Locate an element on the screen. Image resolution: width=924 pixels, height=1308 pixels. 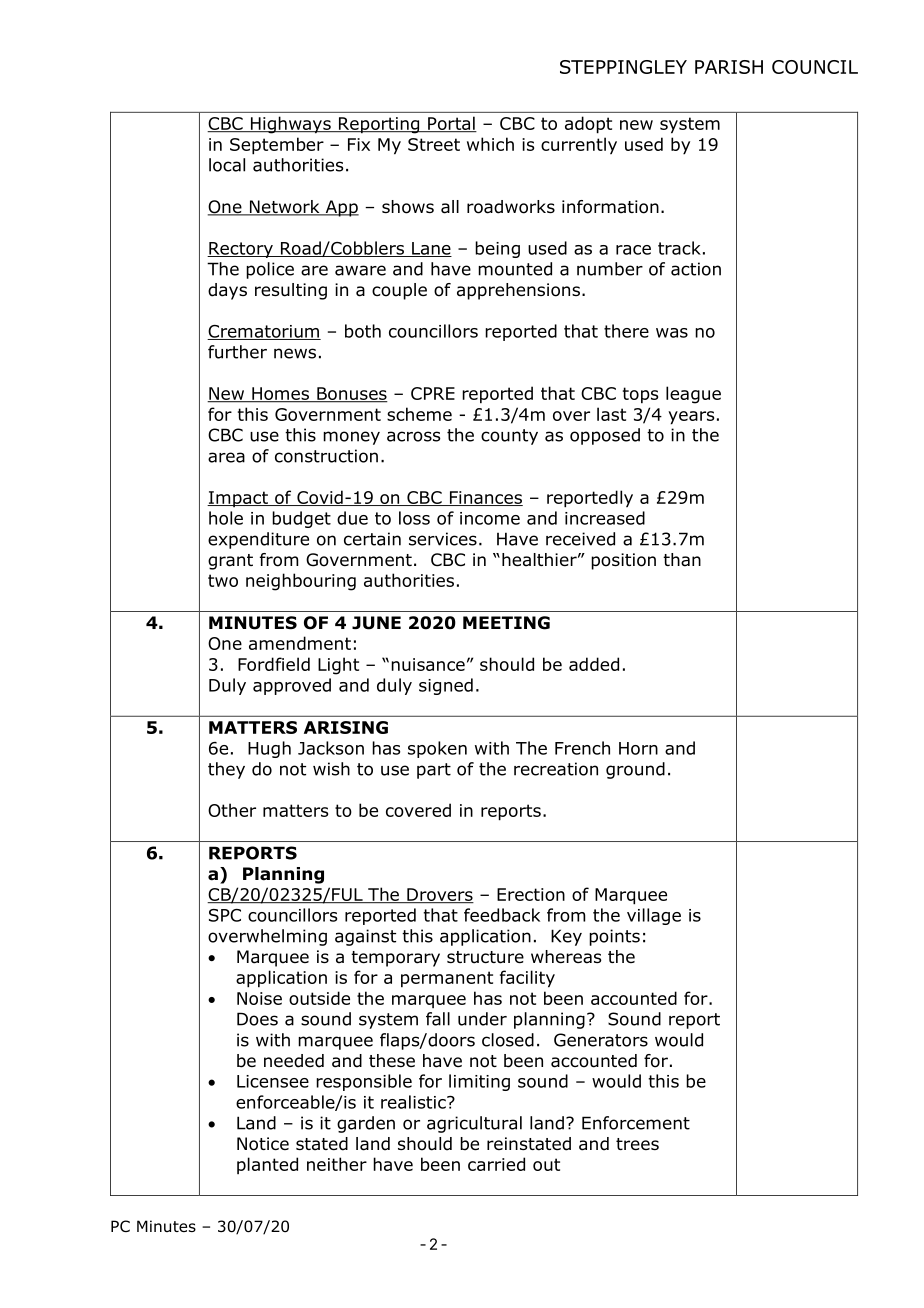
part is located at coordinates (434, 771).
